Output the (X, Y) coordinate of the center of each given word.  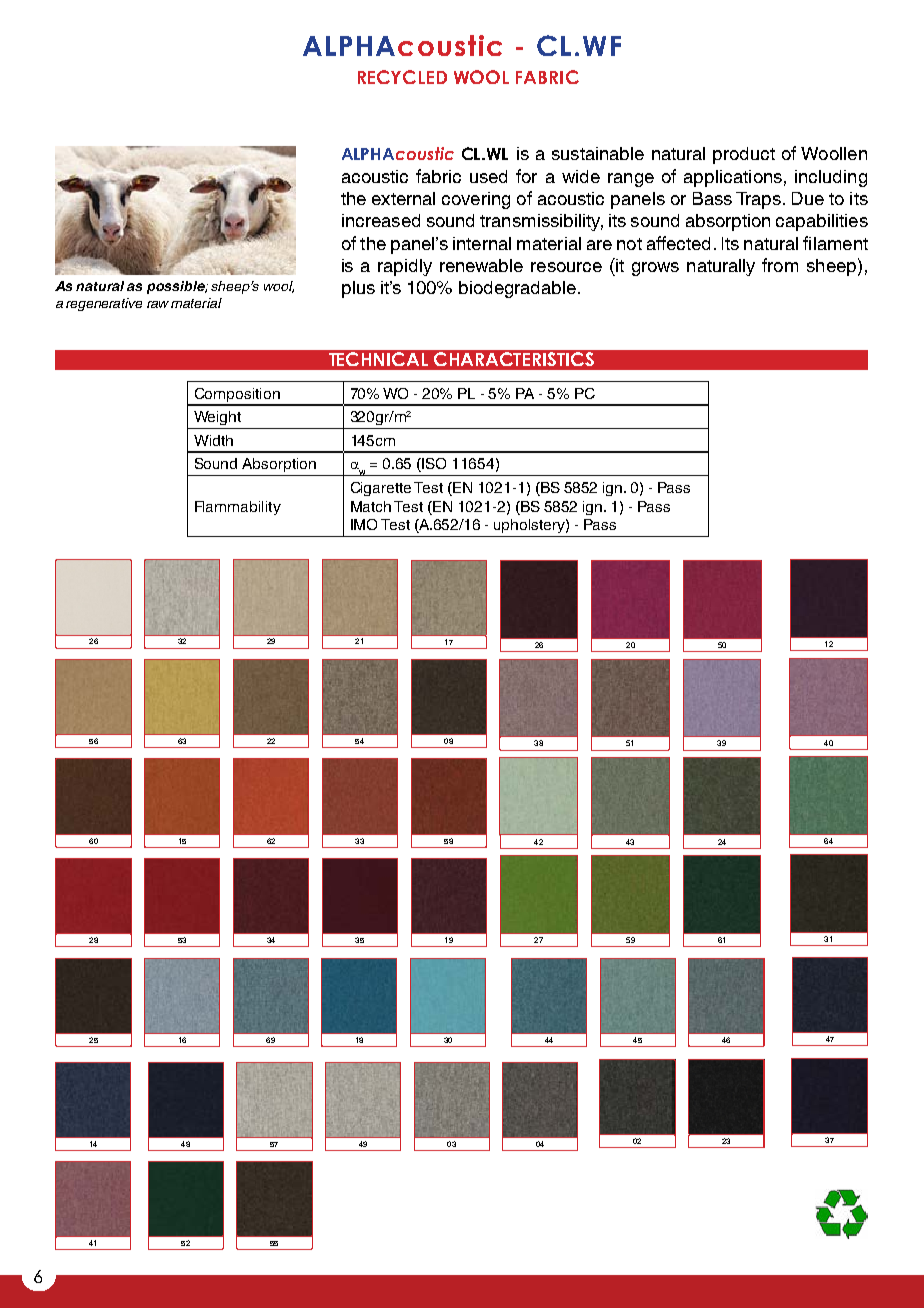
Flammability (238, 508)
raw (158, 304)
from (780, 265)
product (744, 155)
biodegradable (517, 289)
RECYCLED (402, 77)
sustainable (598, 153)
